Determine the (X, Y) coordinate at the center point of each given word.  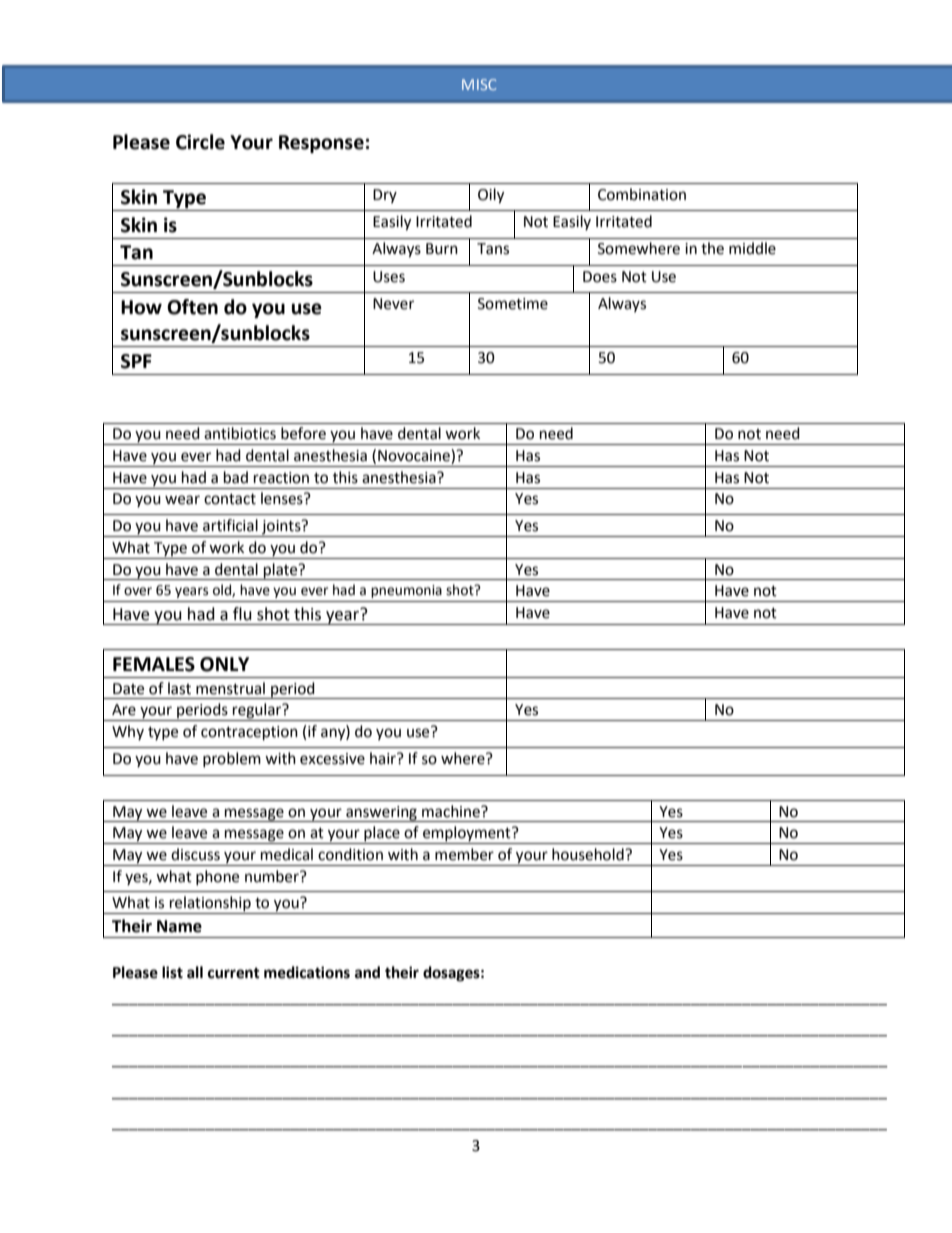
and (367, 972)
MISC (479, 84)
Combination (642, 194)
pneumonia (406, 591)
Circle (200, 142)
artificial (230, 525)
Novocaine (415, 456)
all (195, 972)
